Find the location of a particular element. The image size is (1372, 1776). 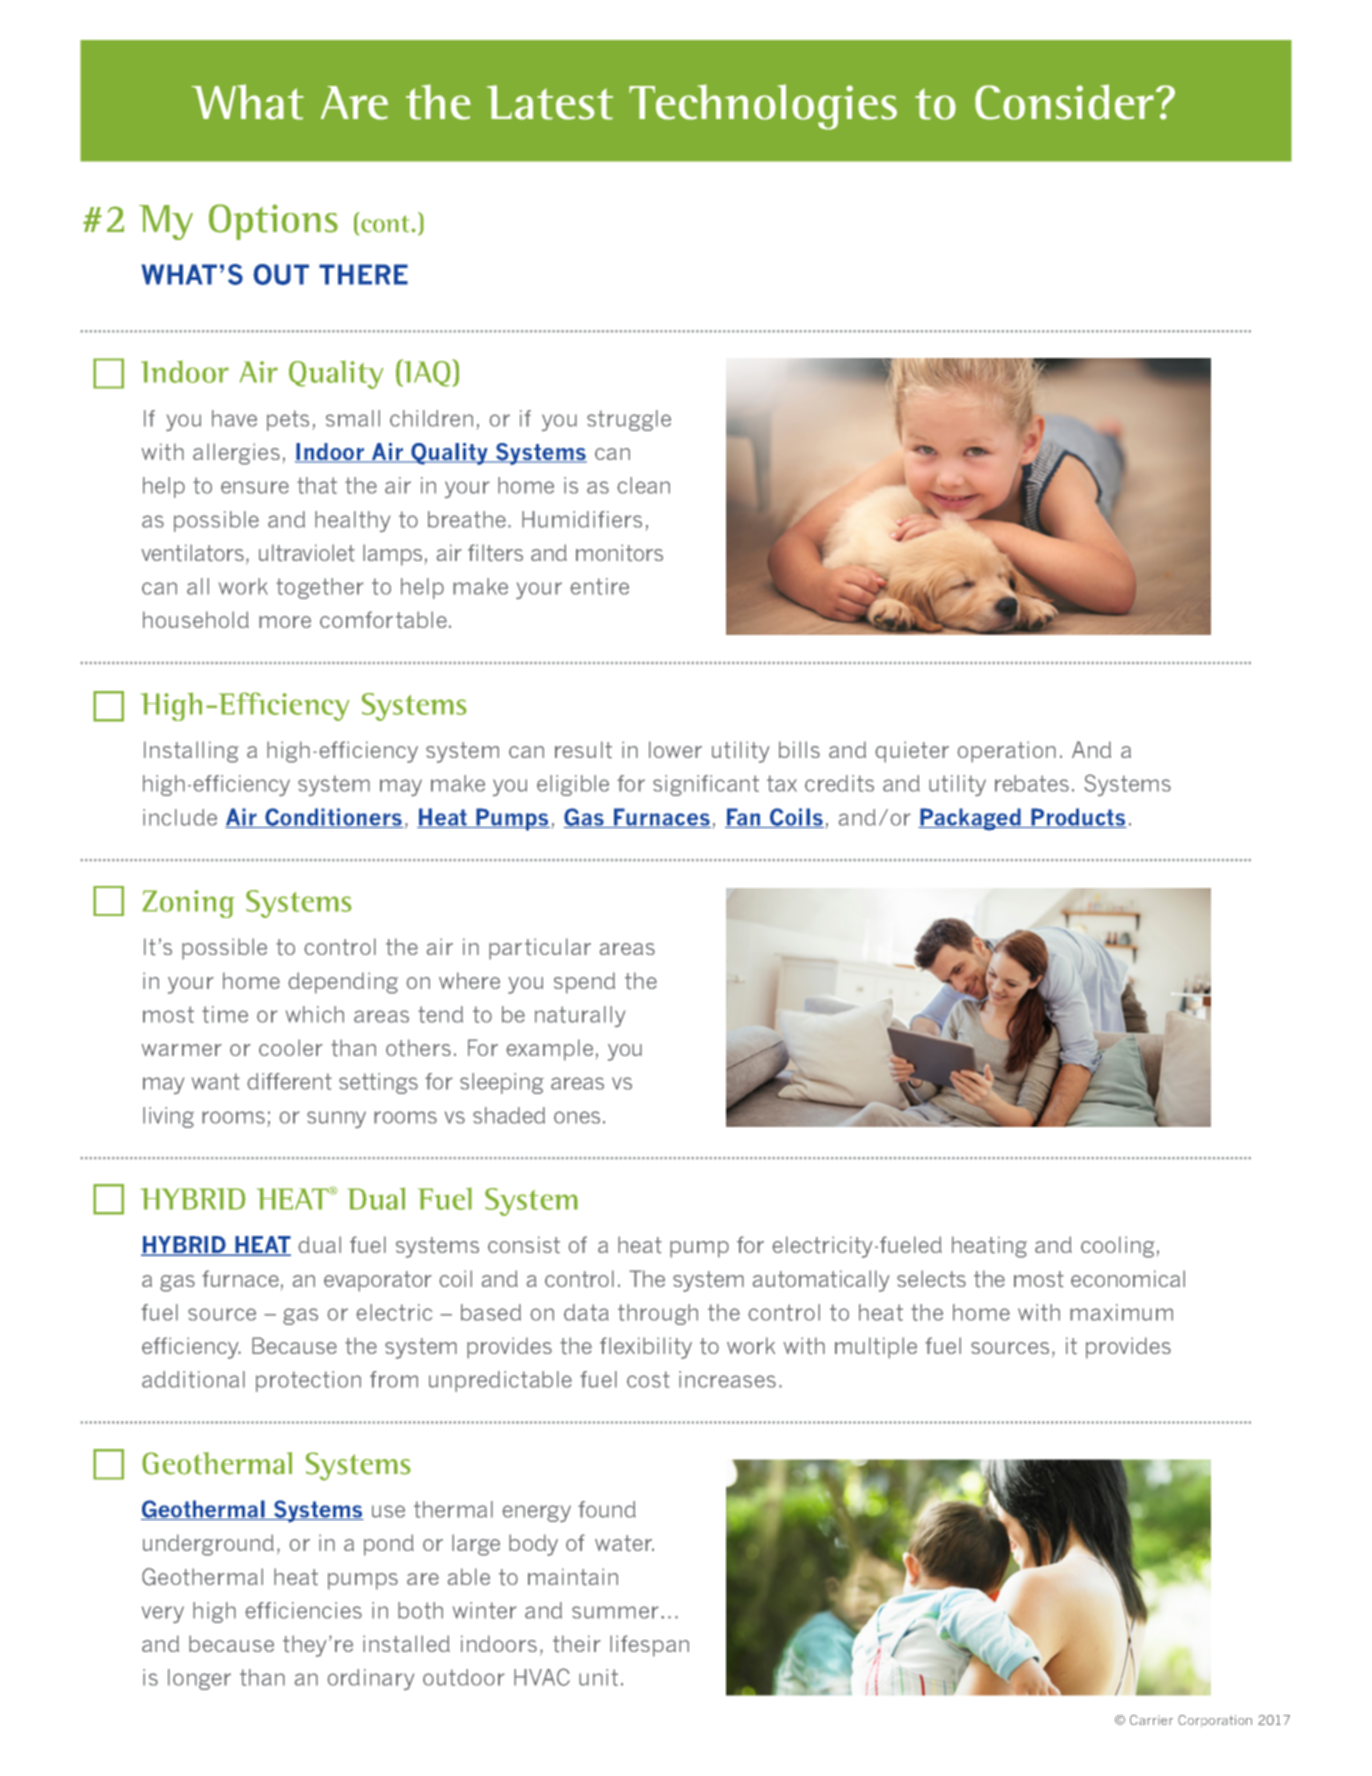

operation is located at coordinates (1006, 752).
